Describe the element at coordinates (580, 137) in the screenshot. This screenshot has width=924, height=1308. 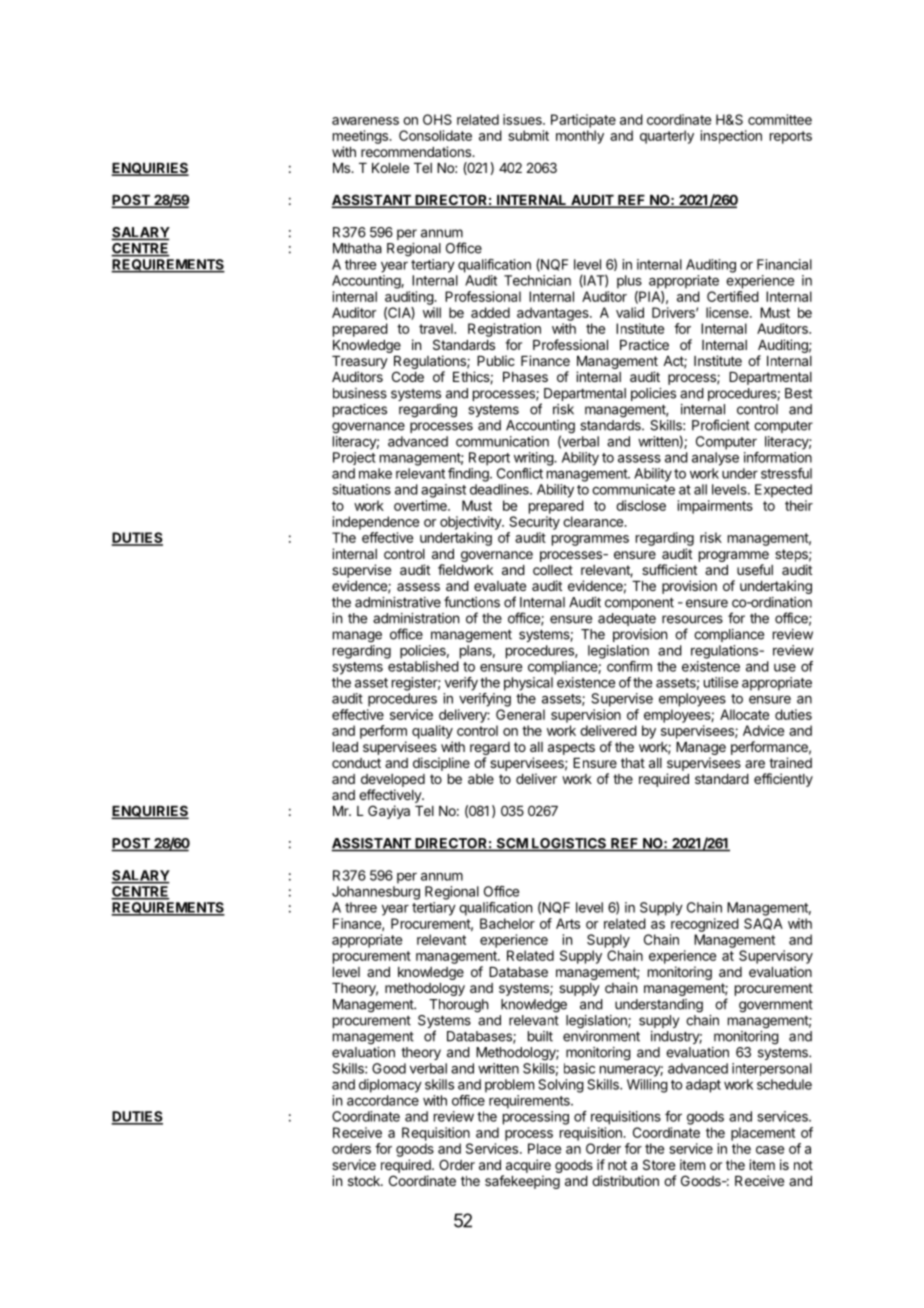
I see `monthly` at that location.
